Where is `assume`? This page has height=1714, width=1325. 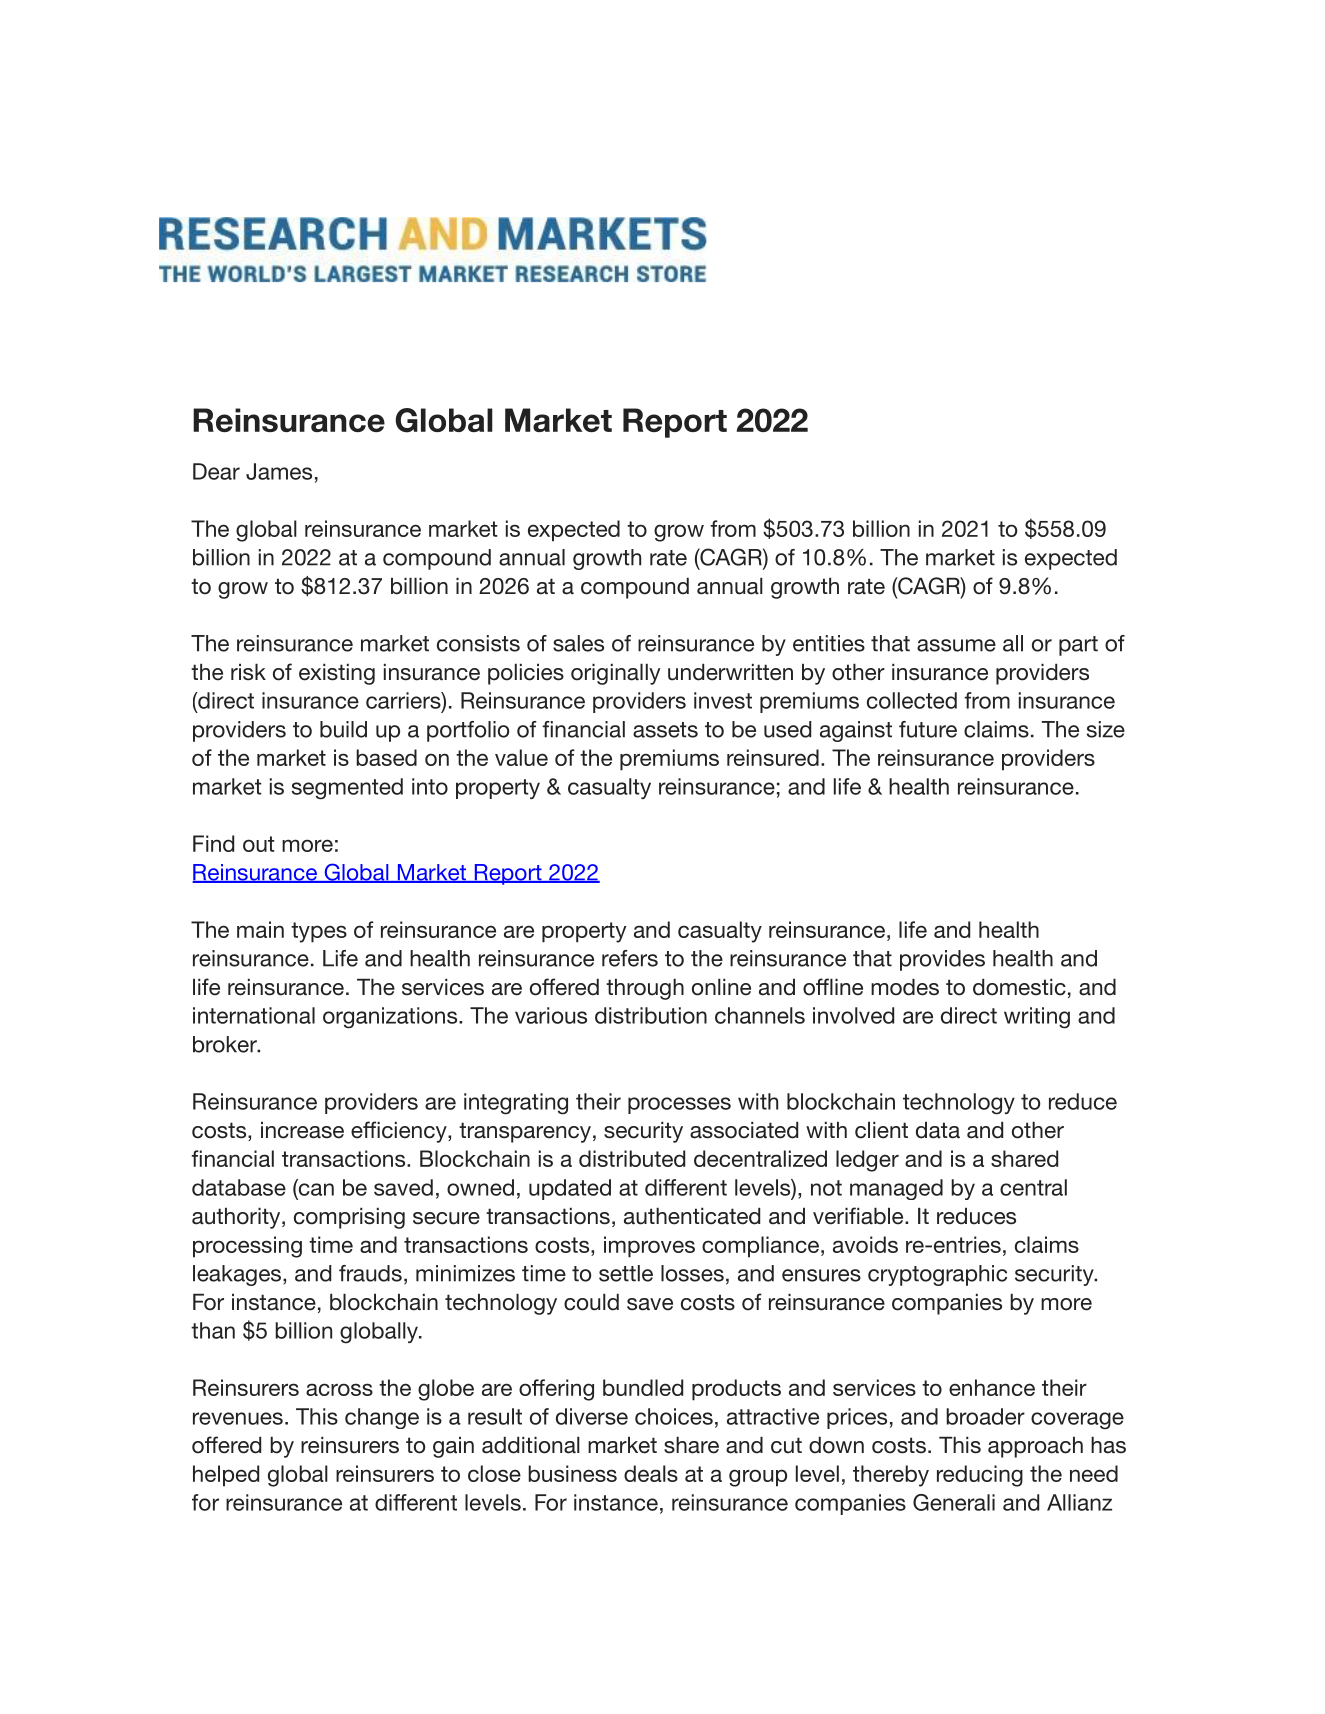 assume is located at coordinates (956, 645).
